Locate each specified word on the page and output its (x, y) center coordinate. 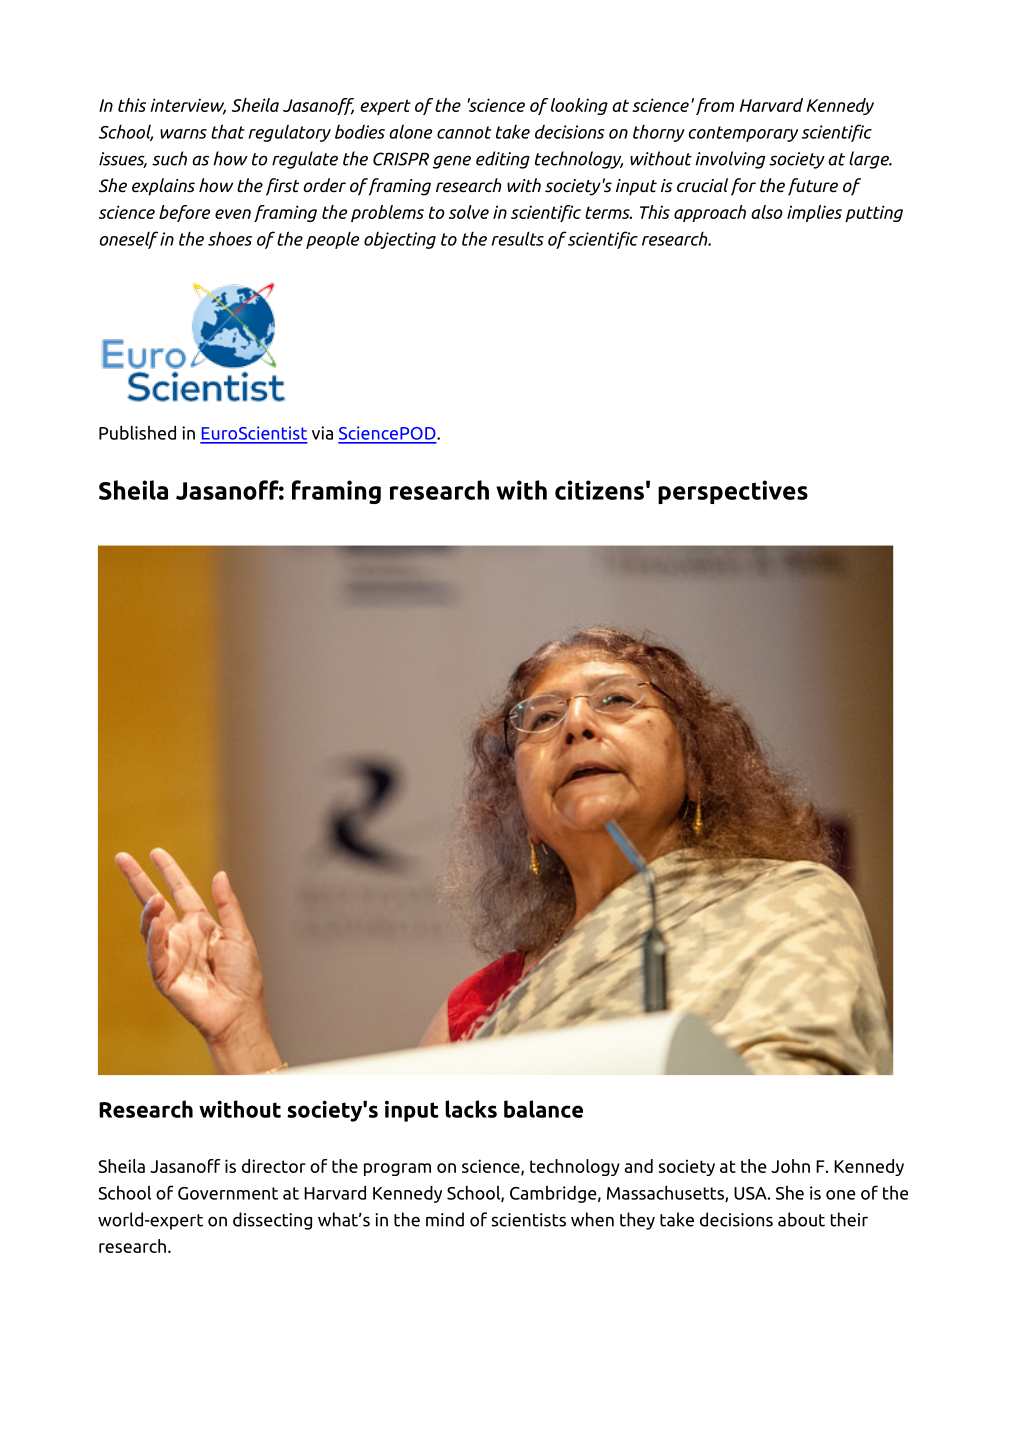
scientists (529, 1220)
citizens (599, 490)
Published (137, 432)
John (790, 1166)
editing (503, 160)
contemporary (743, 134)
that (228, 131)
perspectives (733, 492)
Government (228, 1193)
